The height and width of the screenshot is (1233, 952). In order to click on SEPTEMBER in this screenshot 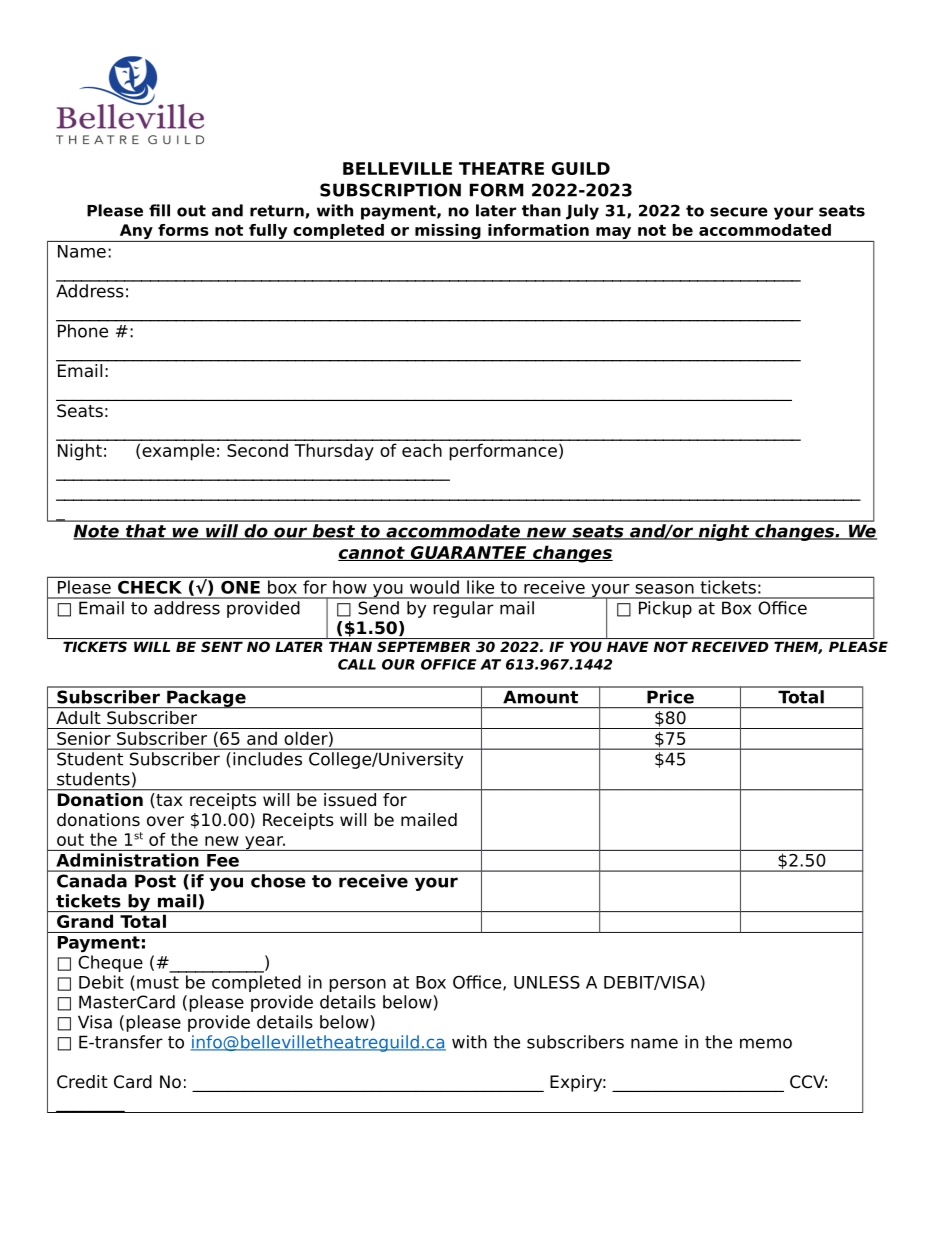, I will do `click(423, 646)`.
